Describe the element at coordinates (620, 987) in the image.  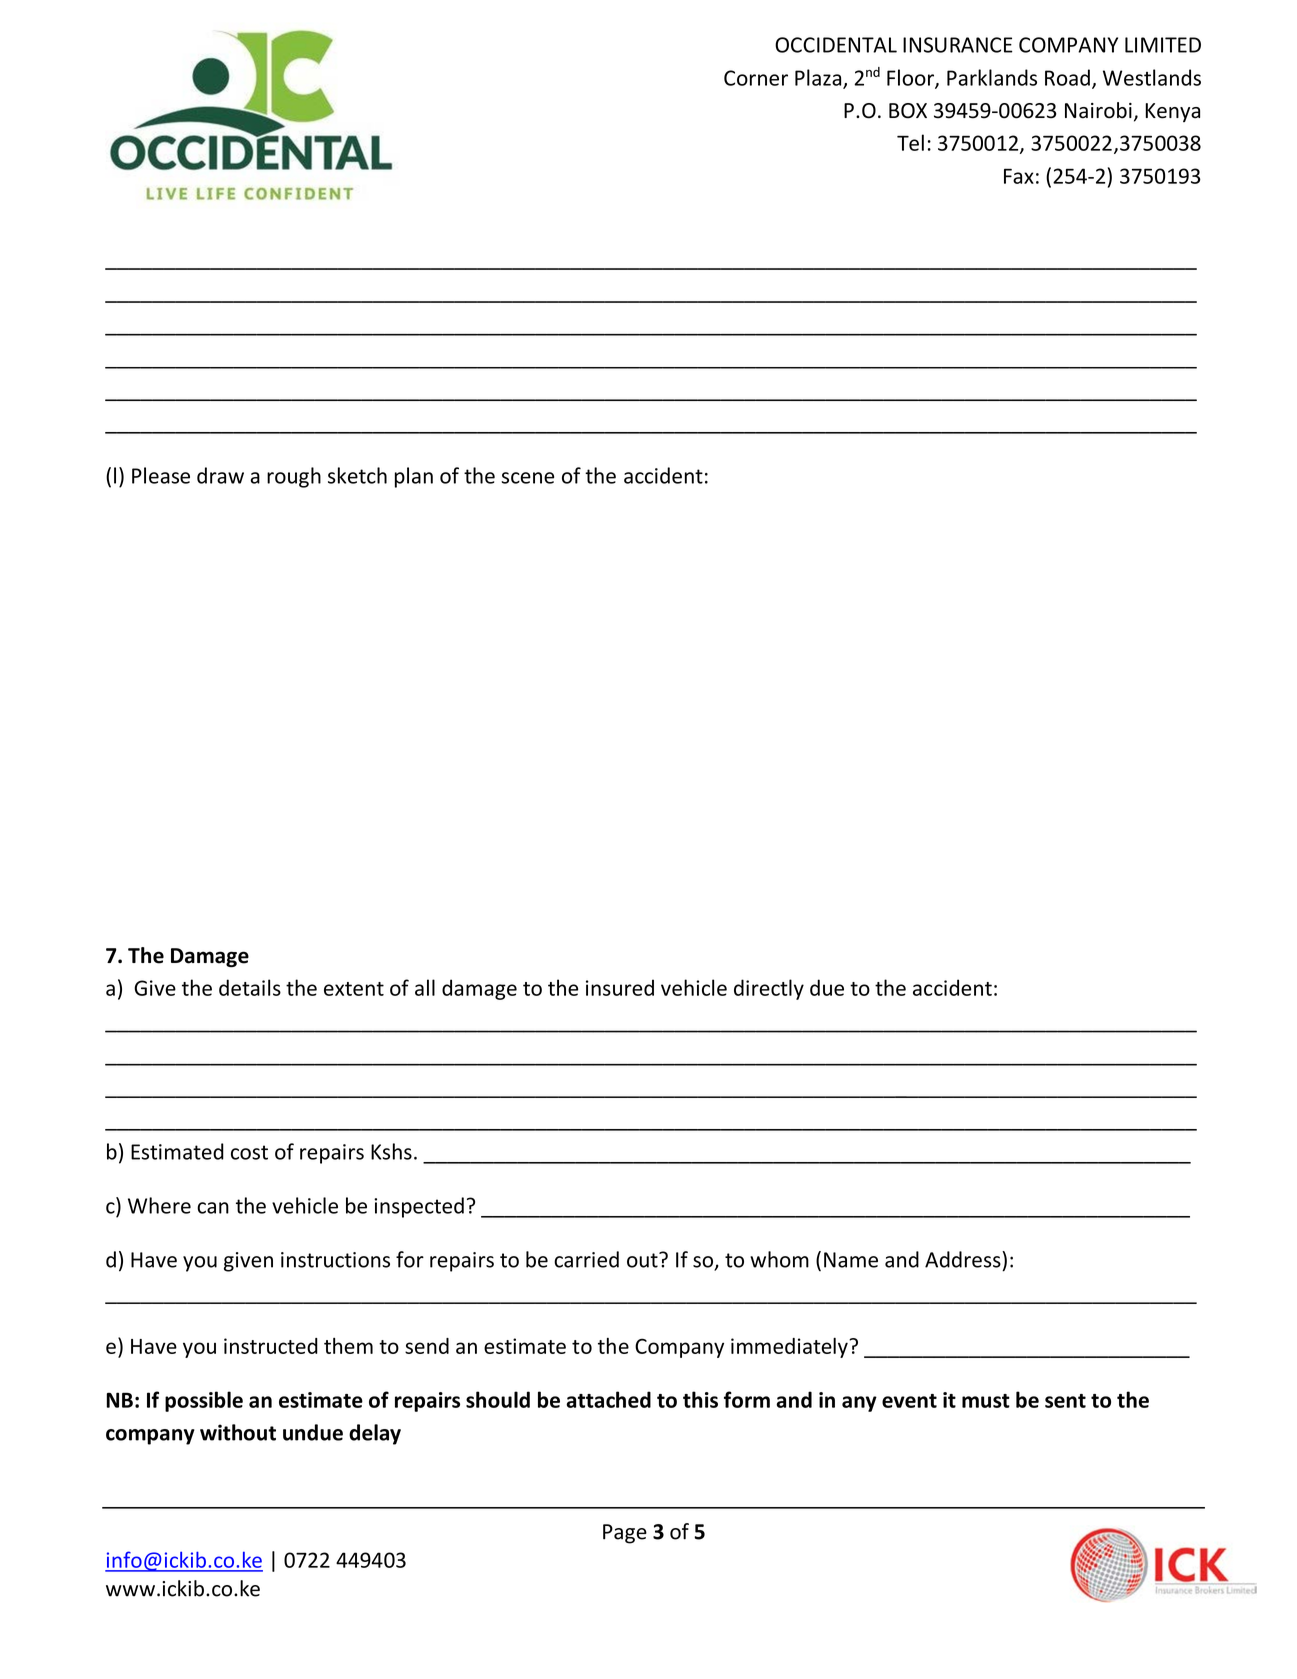
I see `insured` at that location.
